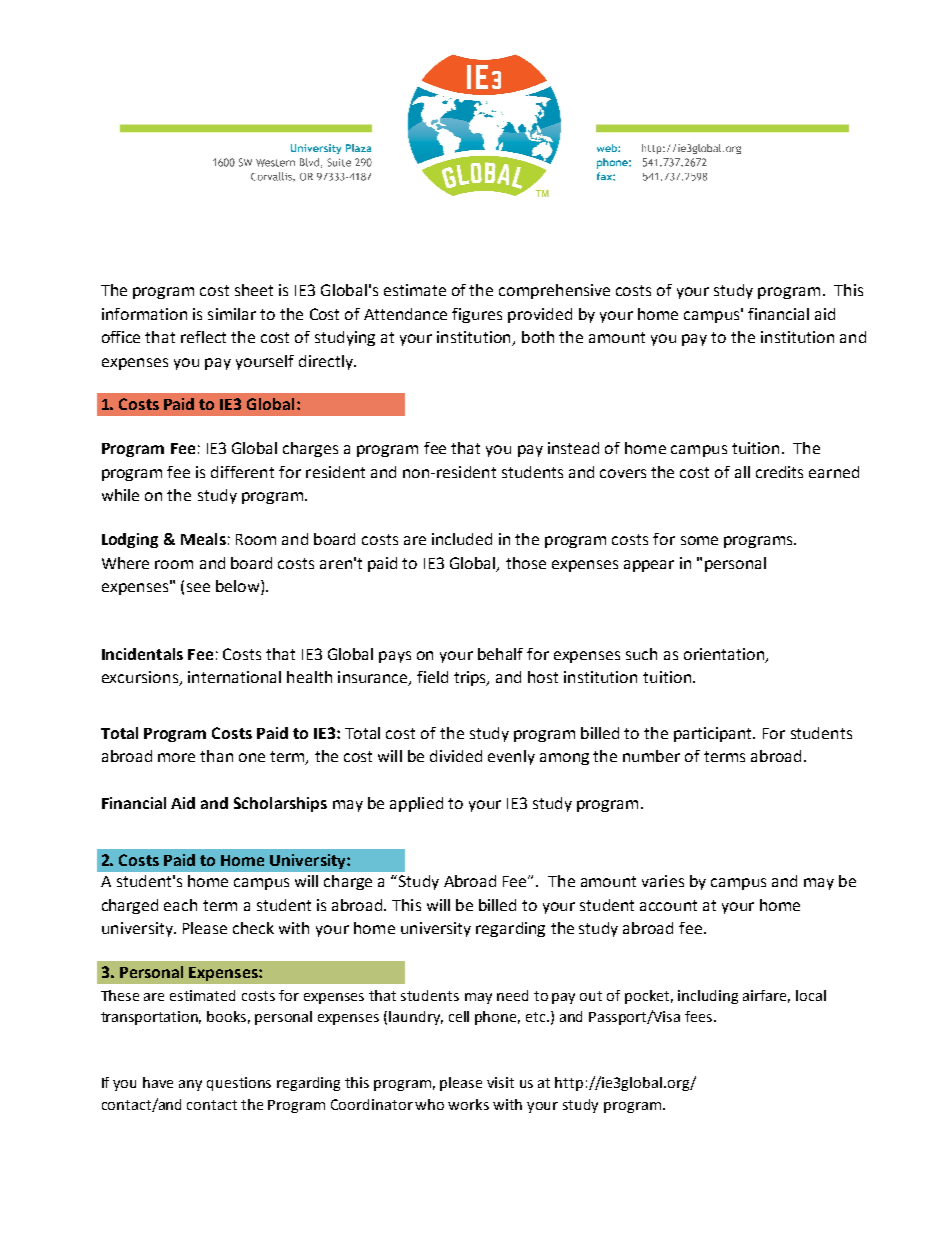  What do you see at coordinates (500, 1082) in the page?
I see `visit` at bounding box center [500, 1082].
